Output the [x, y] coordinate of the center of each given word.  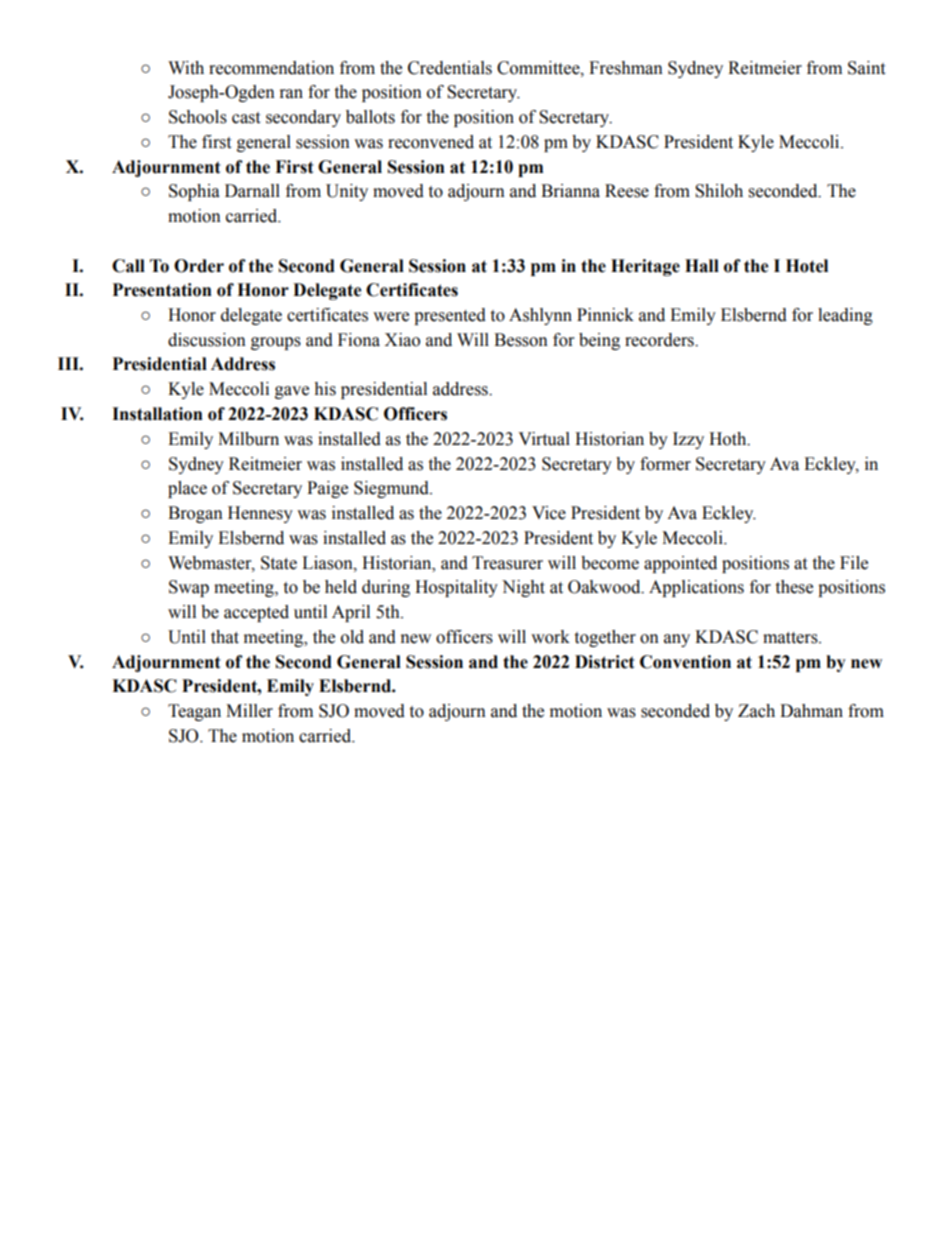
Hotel [807, 266]
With [186, 68]
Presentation [162, 290]
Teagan [194, 712]
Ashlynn [540, 316]
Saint [866, 68]
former [665, 464]
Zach [756, 711]
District [605, 662]
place [187, 489]
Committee [539, 68]
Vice [549, 513]
